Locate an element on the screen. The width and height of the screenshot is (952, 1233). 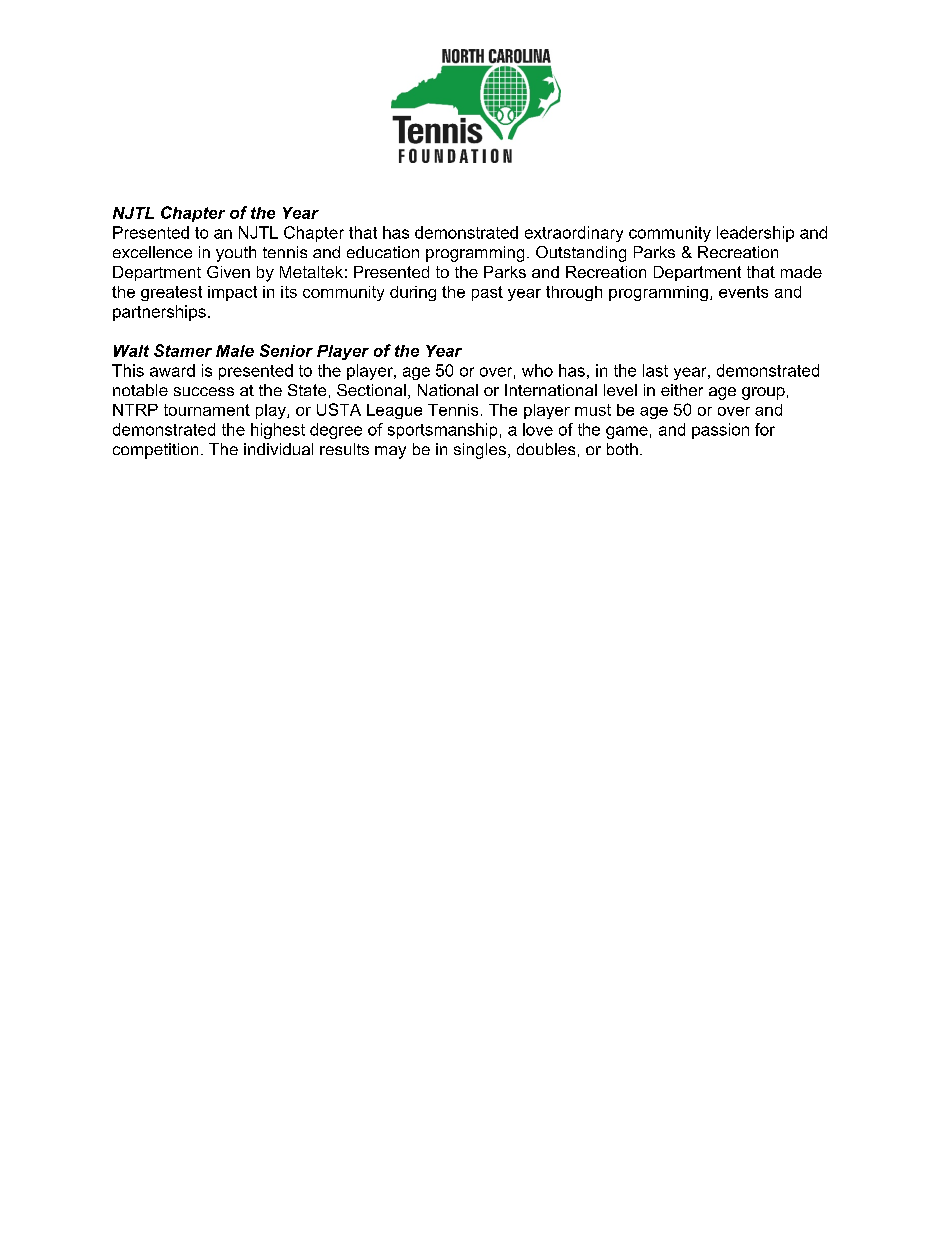
group is located at coordinates (763, 393).
